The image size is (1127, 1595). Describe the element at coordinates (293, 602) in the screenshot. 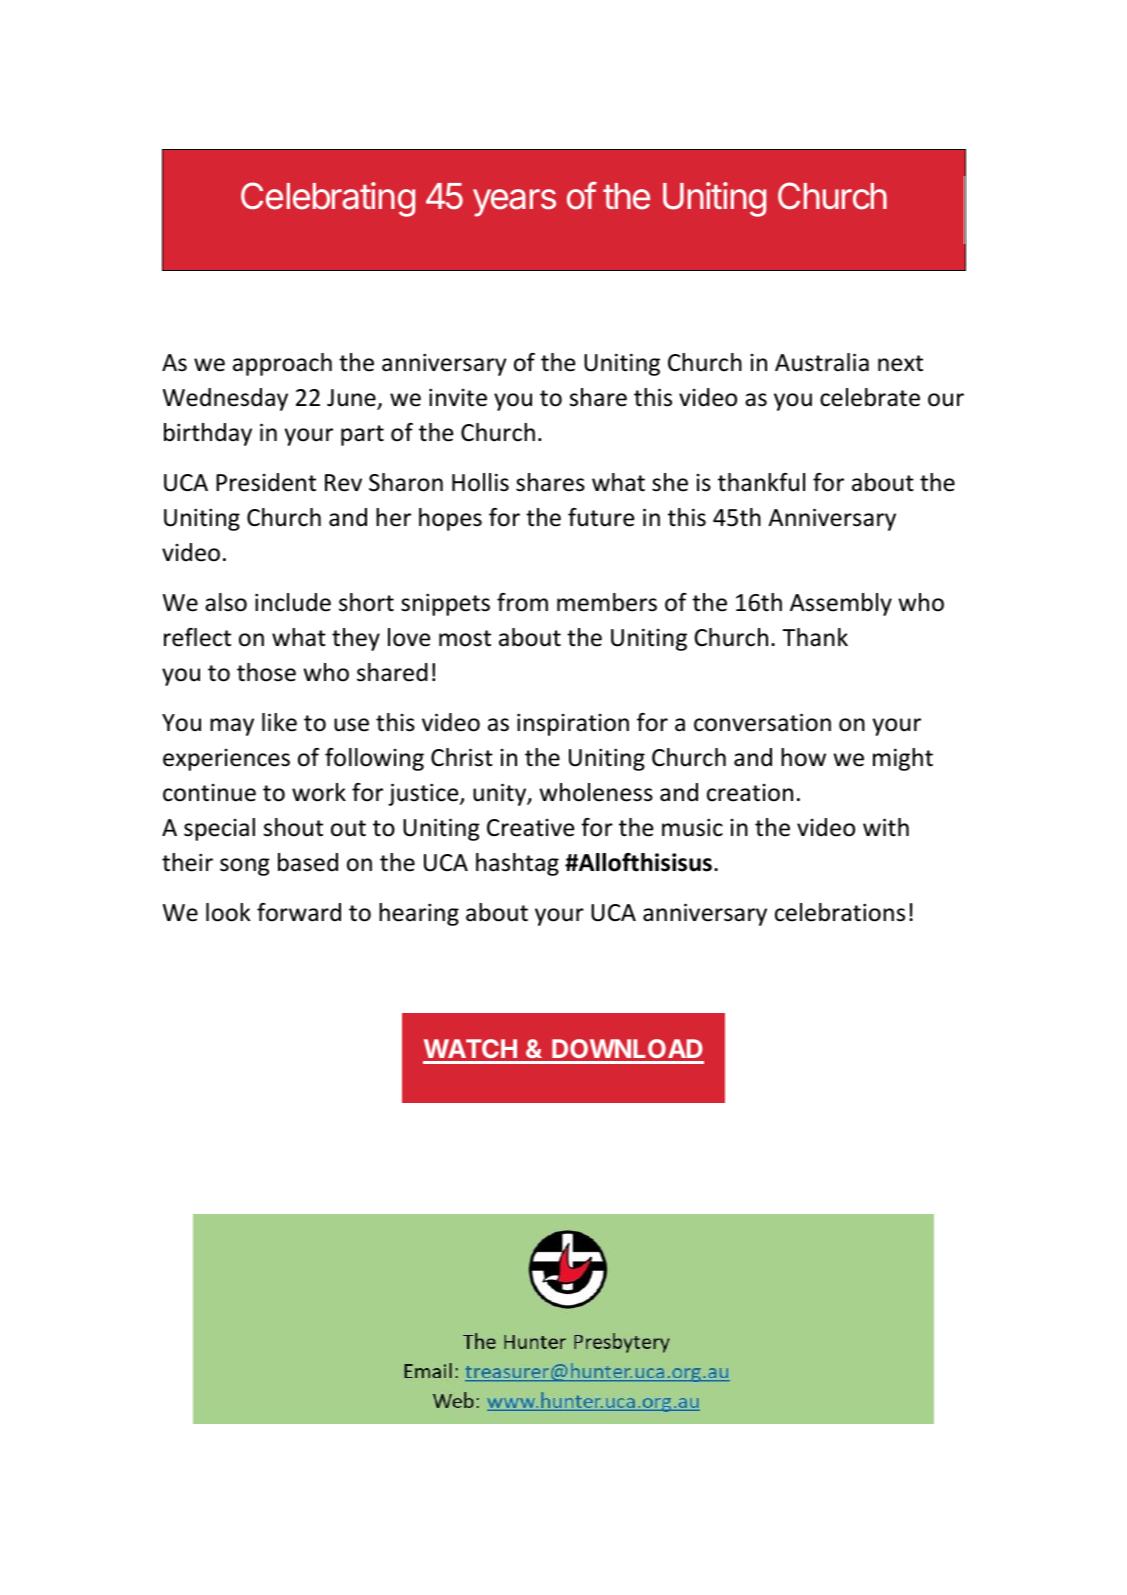

I see `include` at that location.
